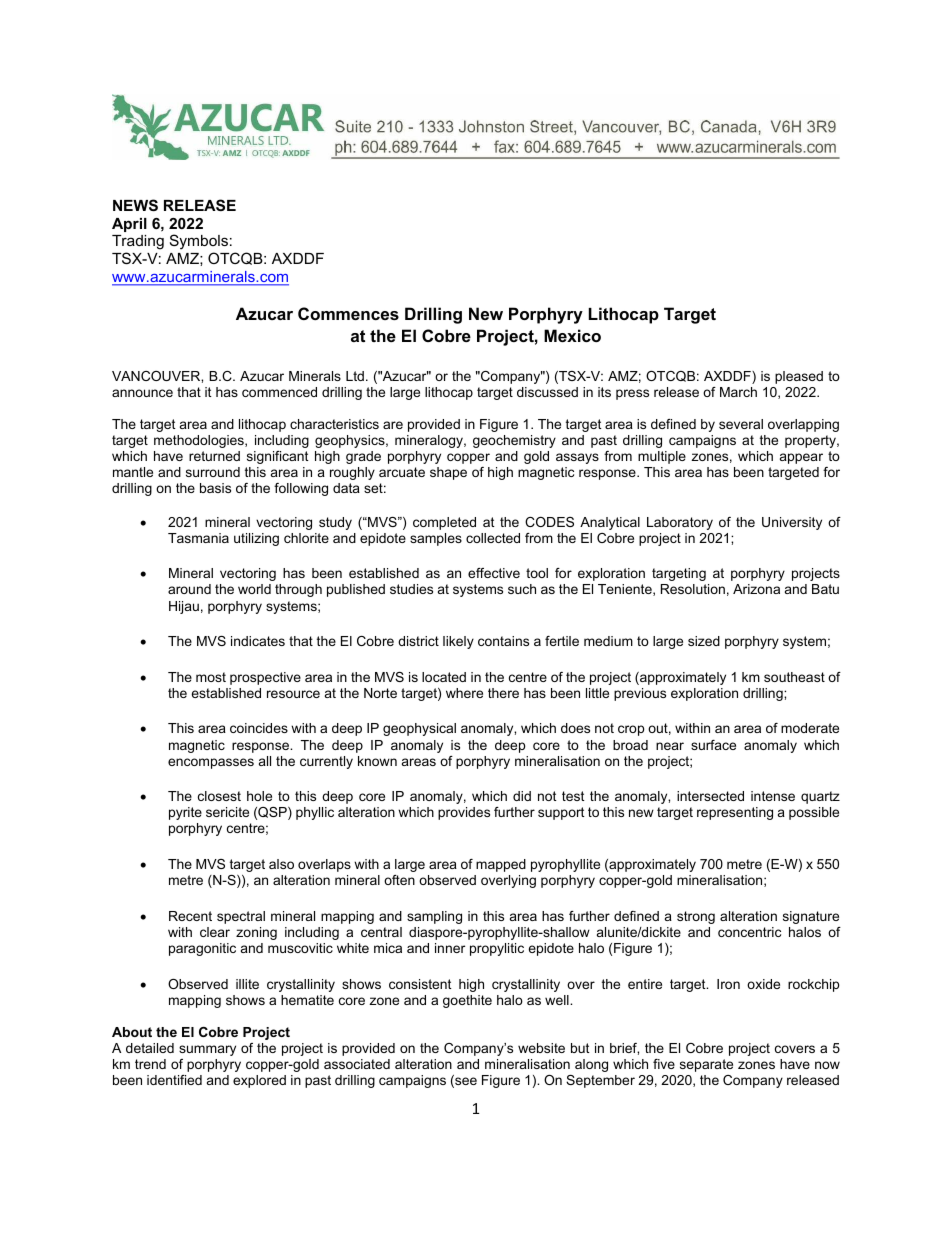  Describe the element at coordinates (207, 1050) in the screenshot. I see `summary` at that location.
